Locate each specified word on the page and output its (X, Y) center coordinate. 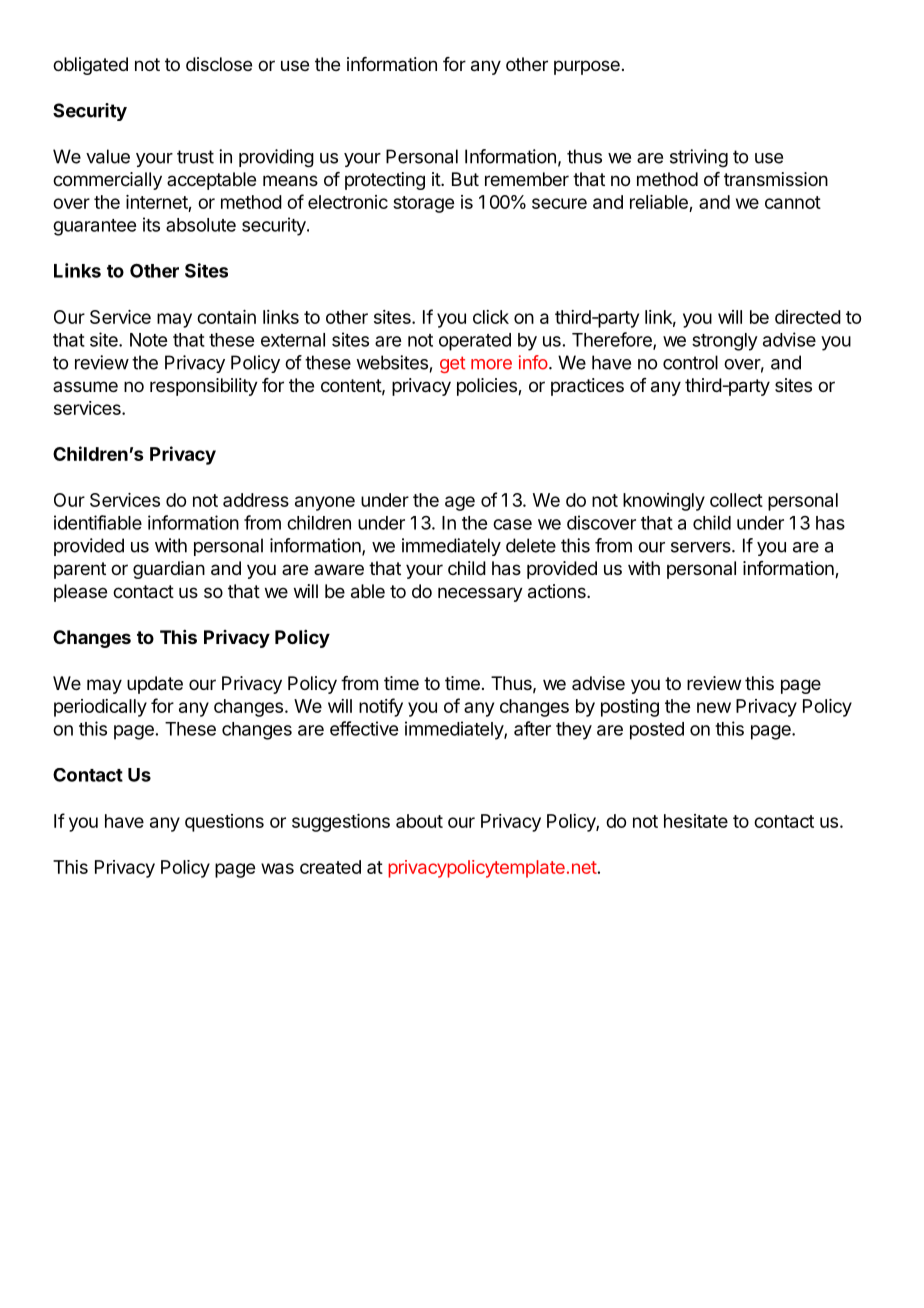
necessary (480, 594)
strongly (725, 342)
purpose (587, 67)
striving (699, 158)
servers (702, 547)
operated (475, 342)
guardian (169, 570)
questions (224, 823)
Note (148, 340)
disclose (219, 64)
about (419, 821)
